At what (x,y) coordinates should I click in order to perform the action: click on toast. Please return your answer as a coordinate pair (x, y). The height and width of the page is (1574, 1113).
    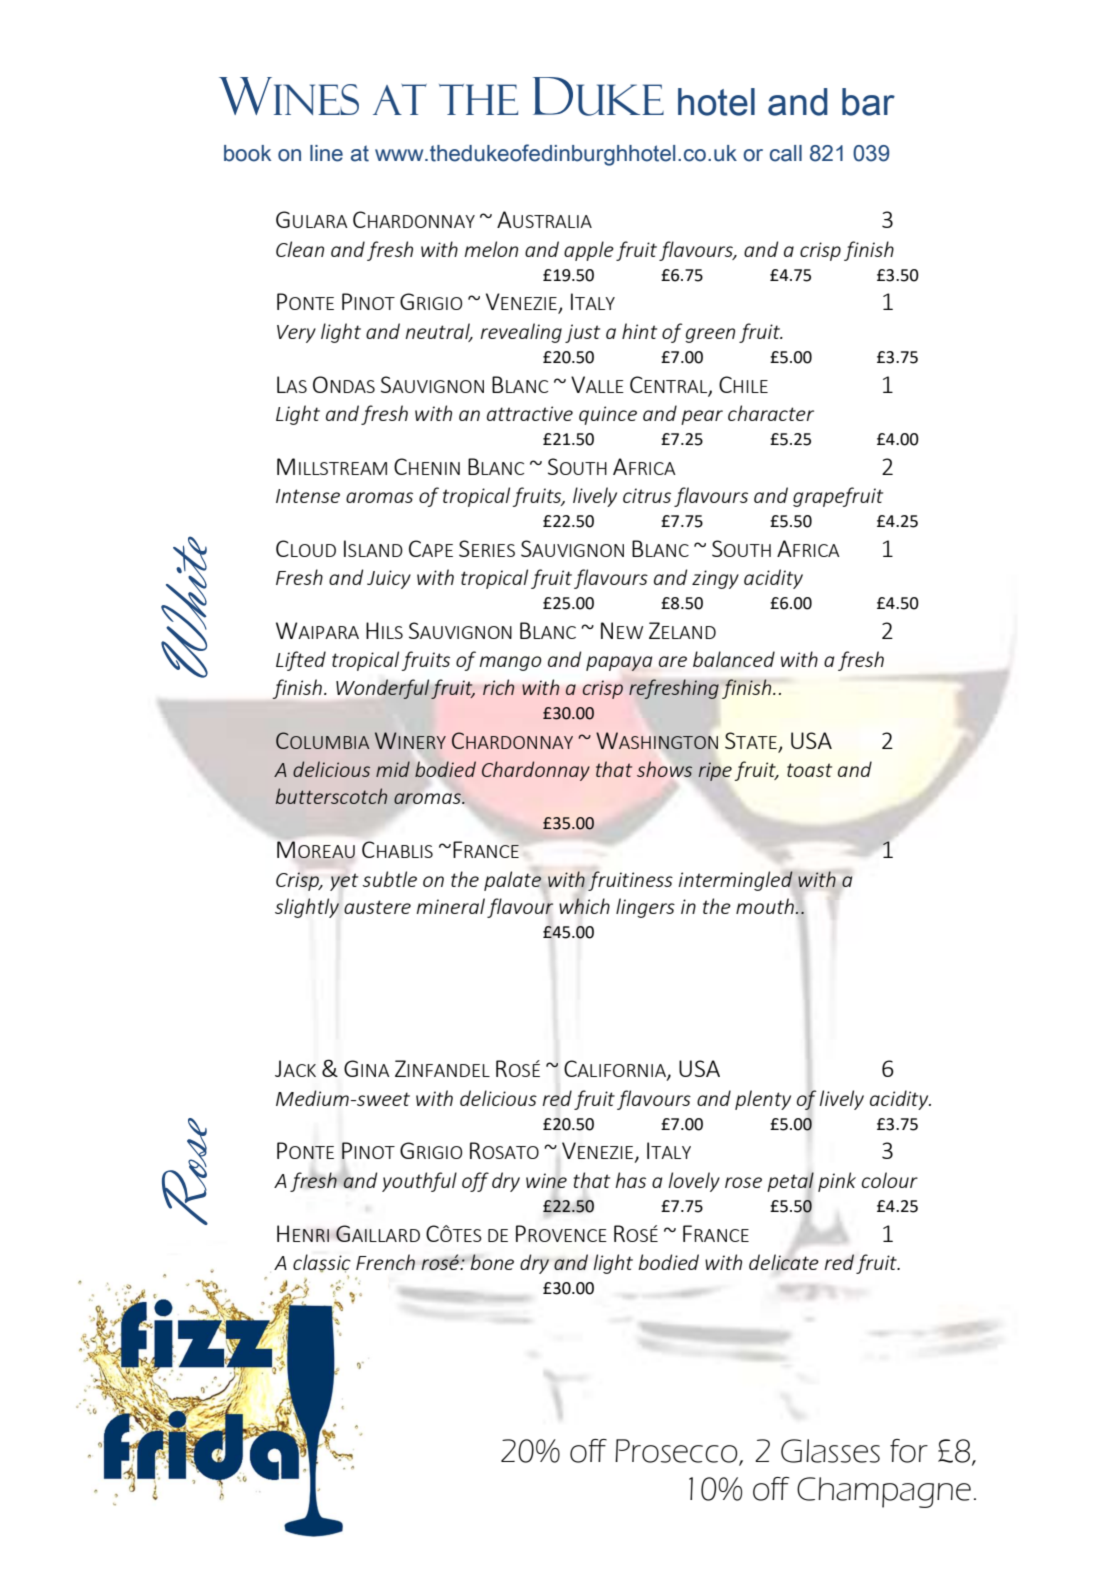
    Looking at the image, I should click on (809, 770).
